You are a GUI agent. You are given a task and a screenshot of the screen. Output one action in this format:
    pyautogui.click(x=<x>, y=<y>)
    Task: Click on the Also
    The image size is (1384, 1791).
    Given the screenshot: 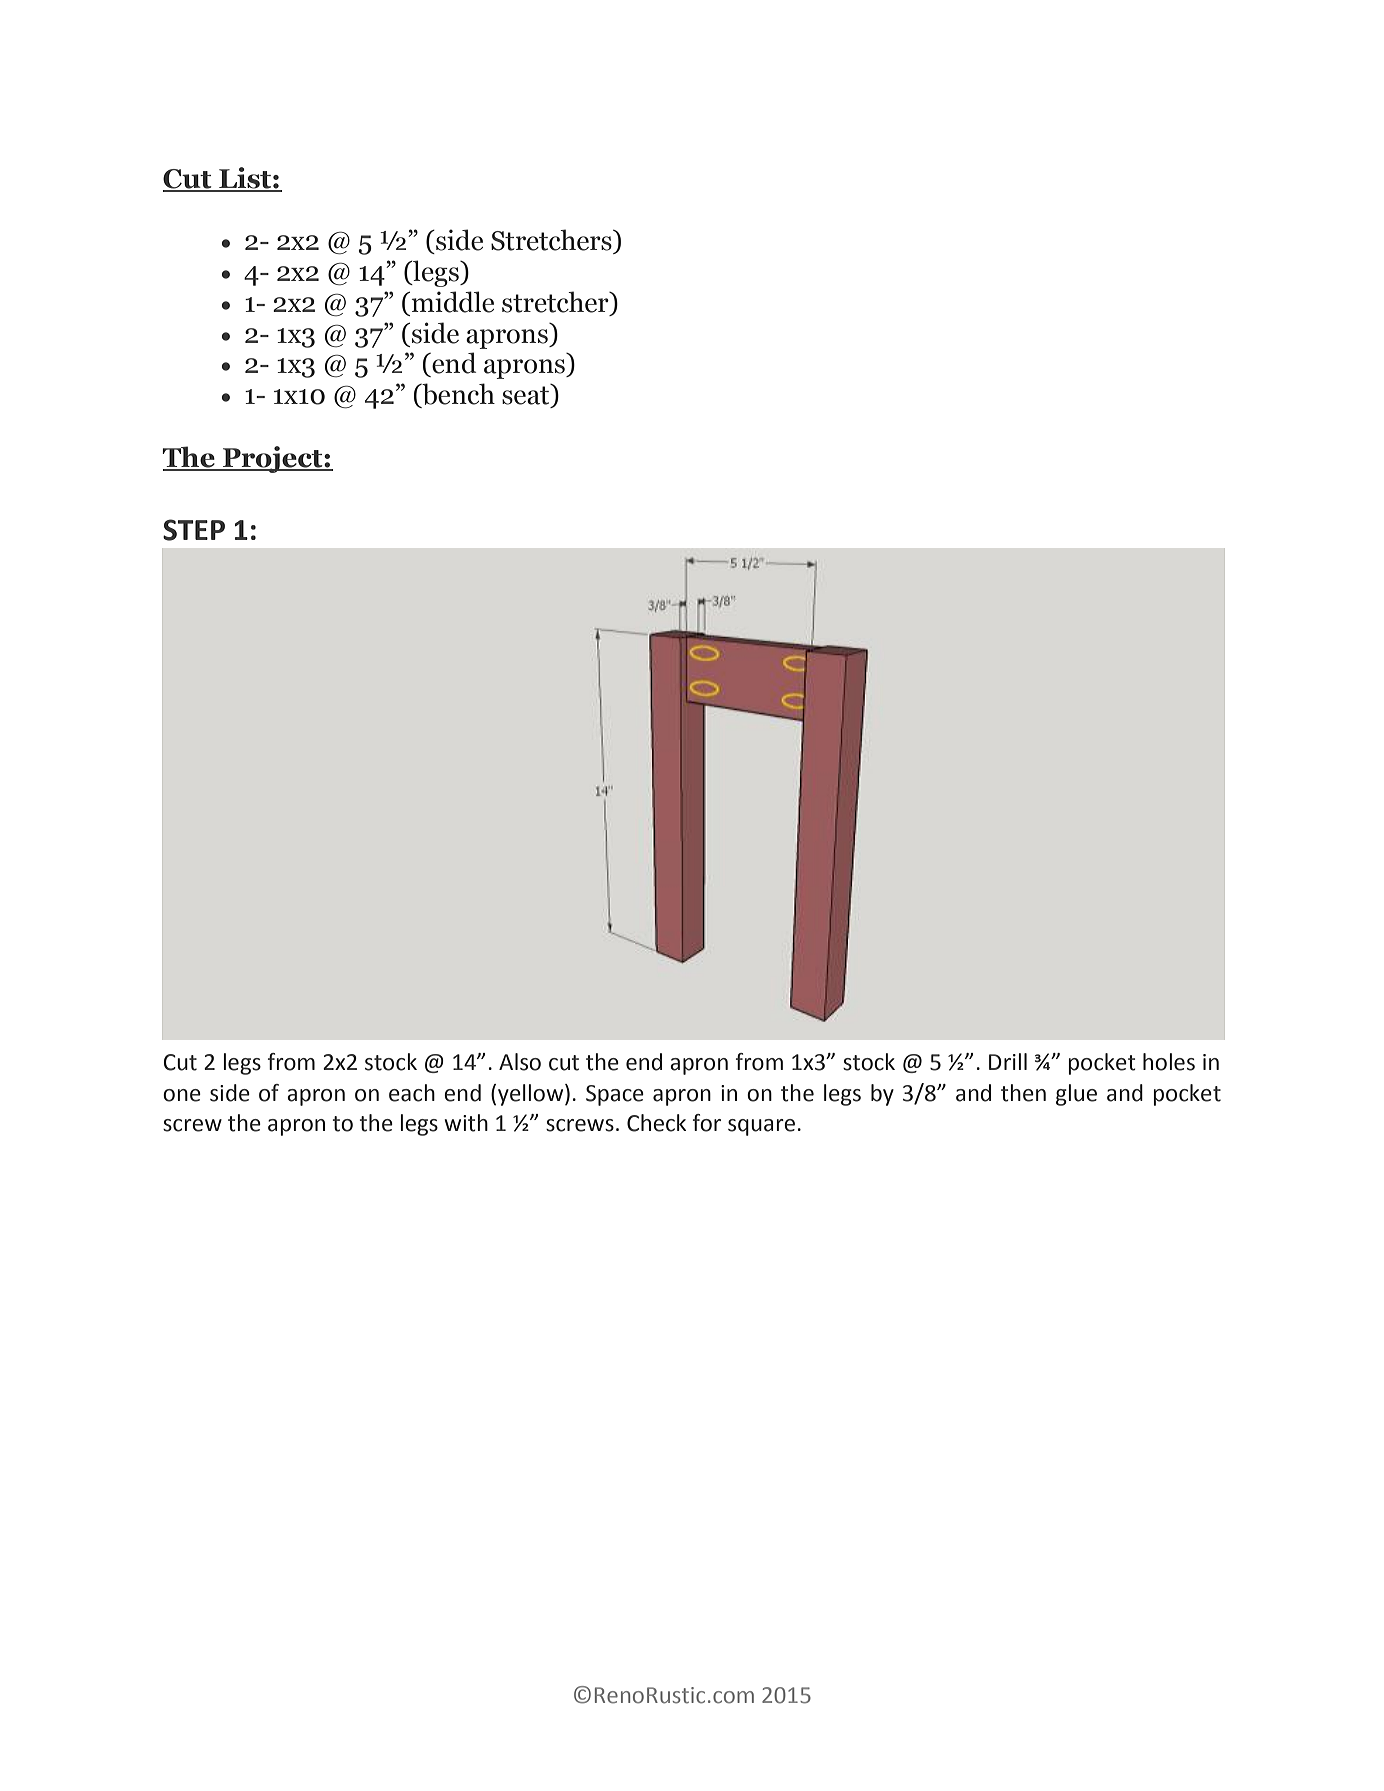 What is the action you would take?
    pyautogui.click(x=520, y=1062)
